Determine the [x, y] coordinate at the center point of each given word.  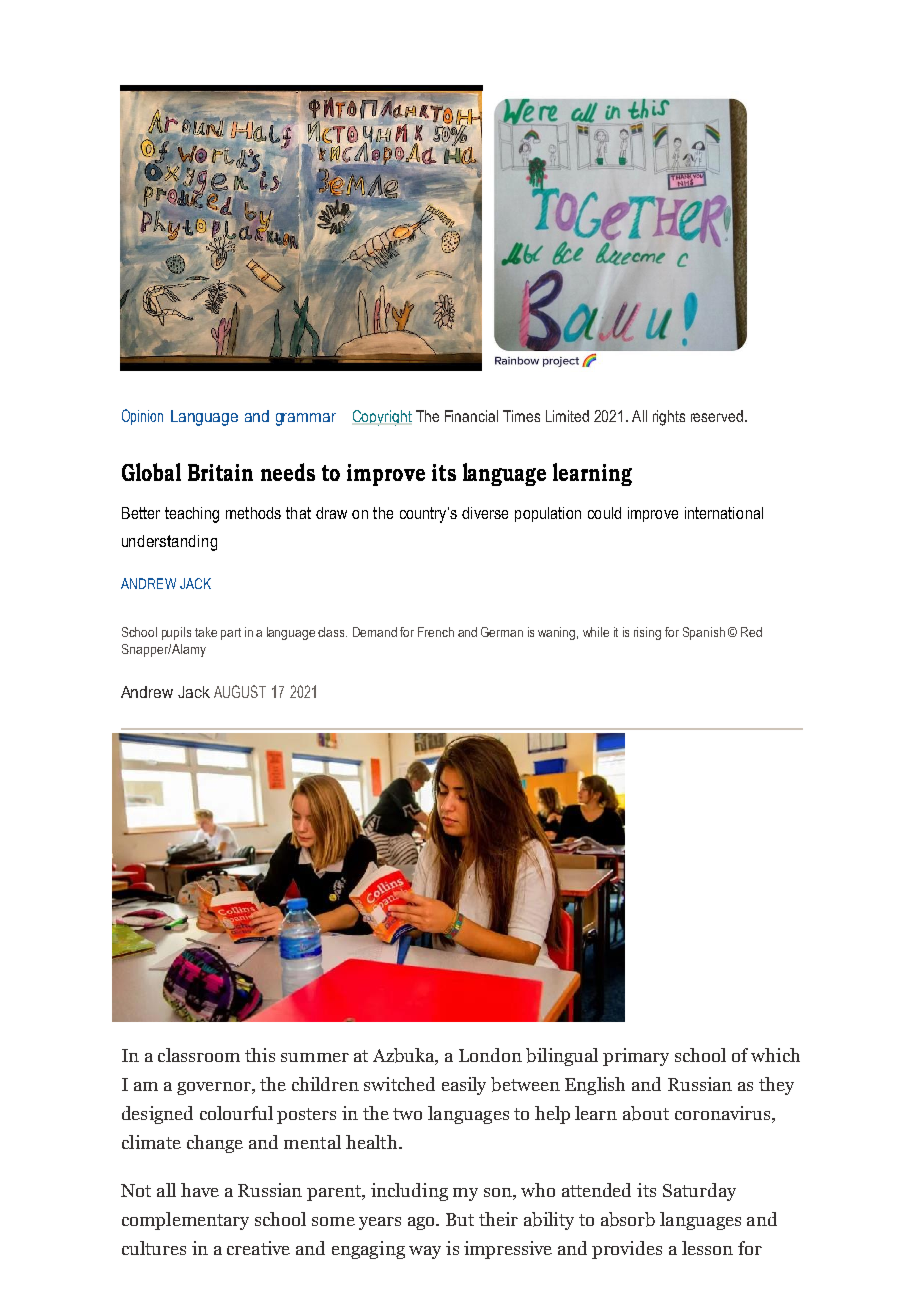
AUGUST [240, 691]
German [502, 632]
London [490, 1055]
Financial [471, 416]
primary [636, 1057]
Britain [220, 472]
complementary [185, 1221]
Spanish [704, 633]
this [260, 1055]
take [206, 632]
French [436, 632]
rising [647, 633]
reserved [718, 416]
